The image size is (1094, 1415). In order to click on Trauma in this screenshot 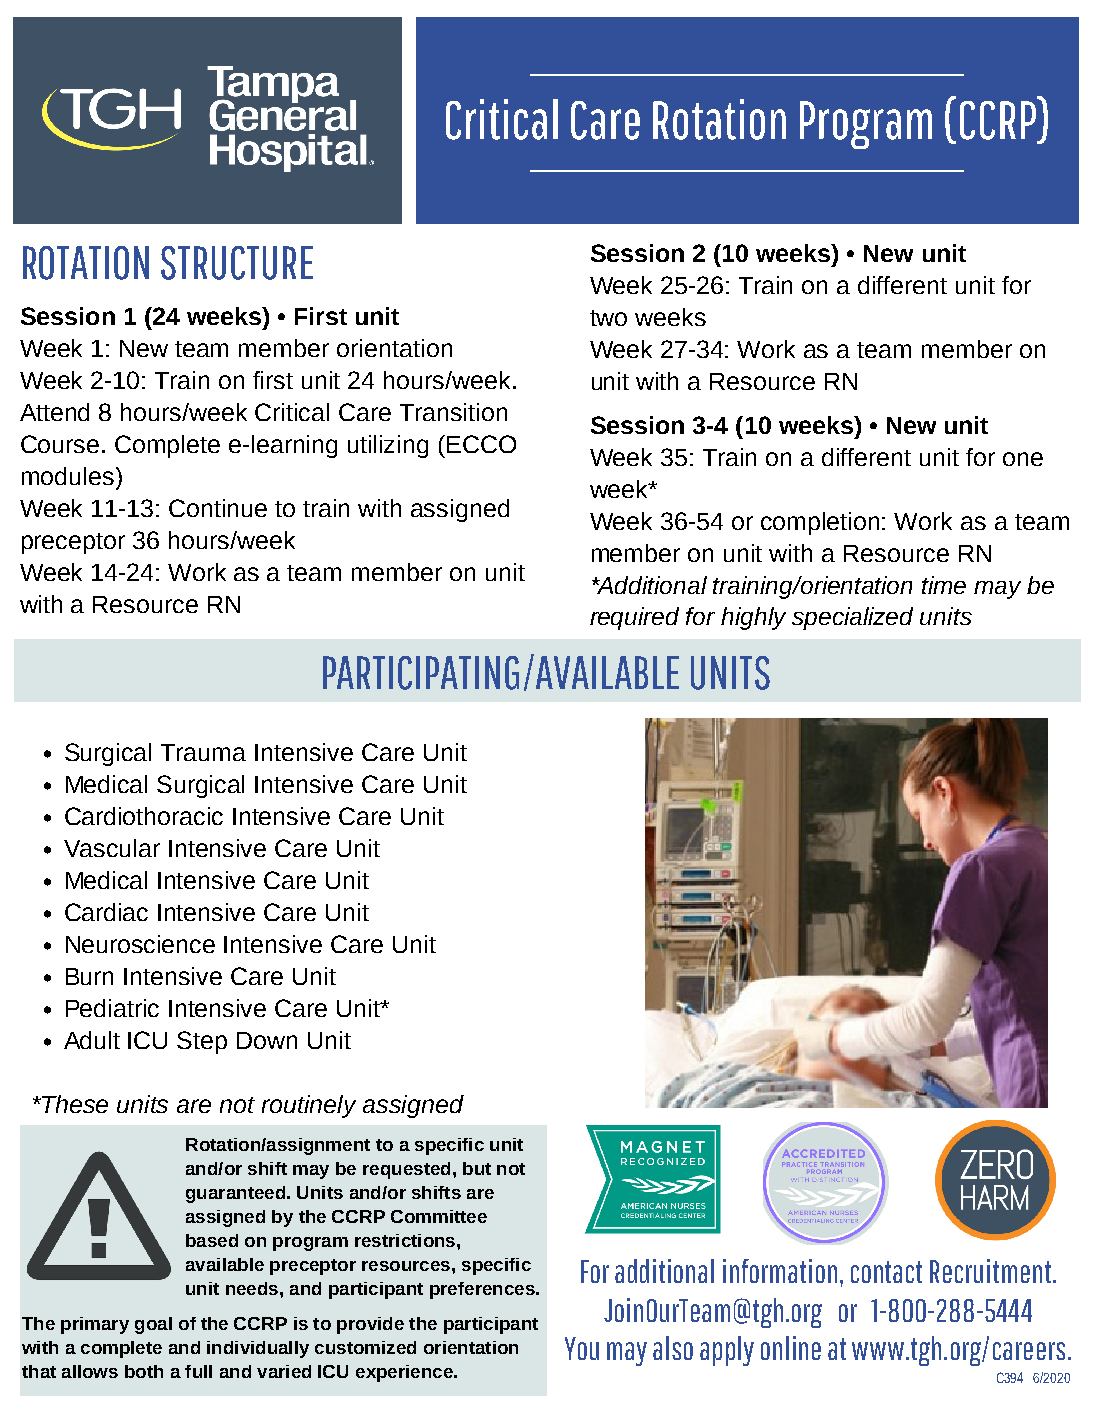, I will do `click(203, 752)`.
